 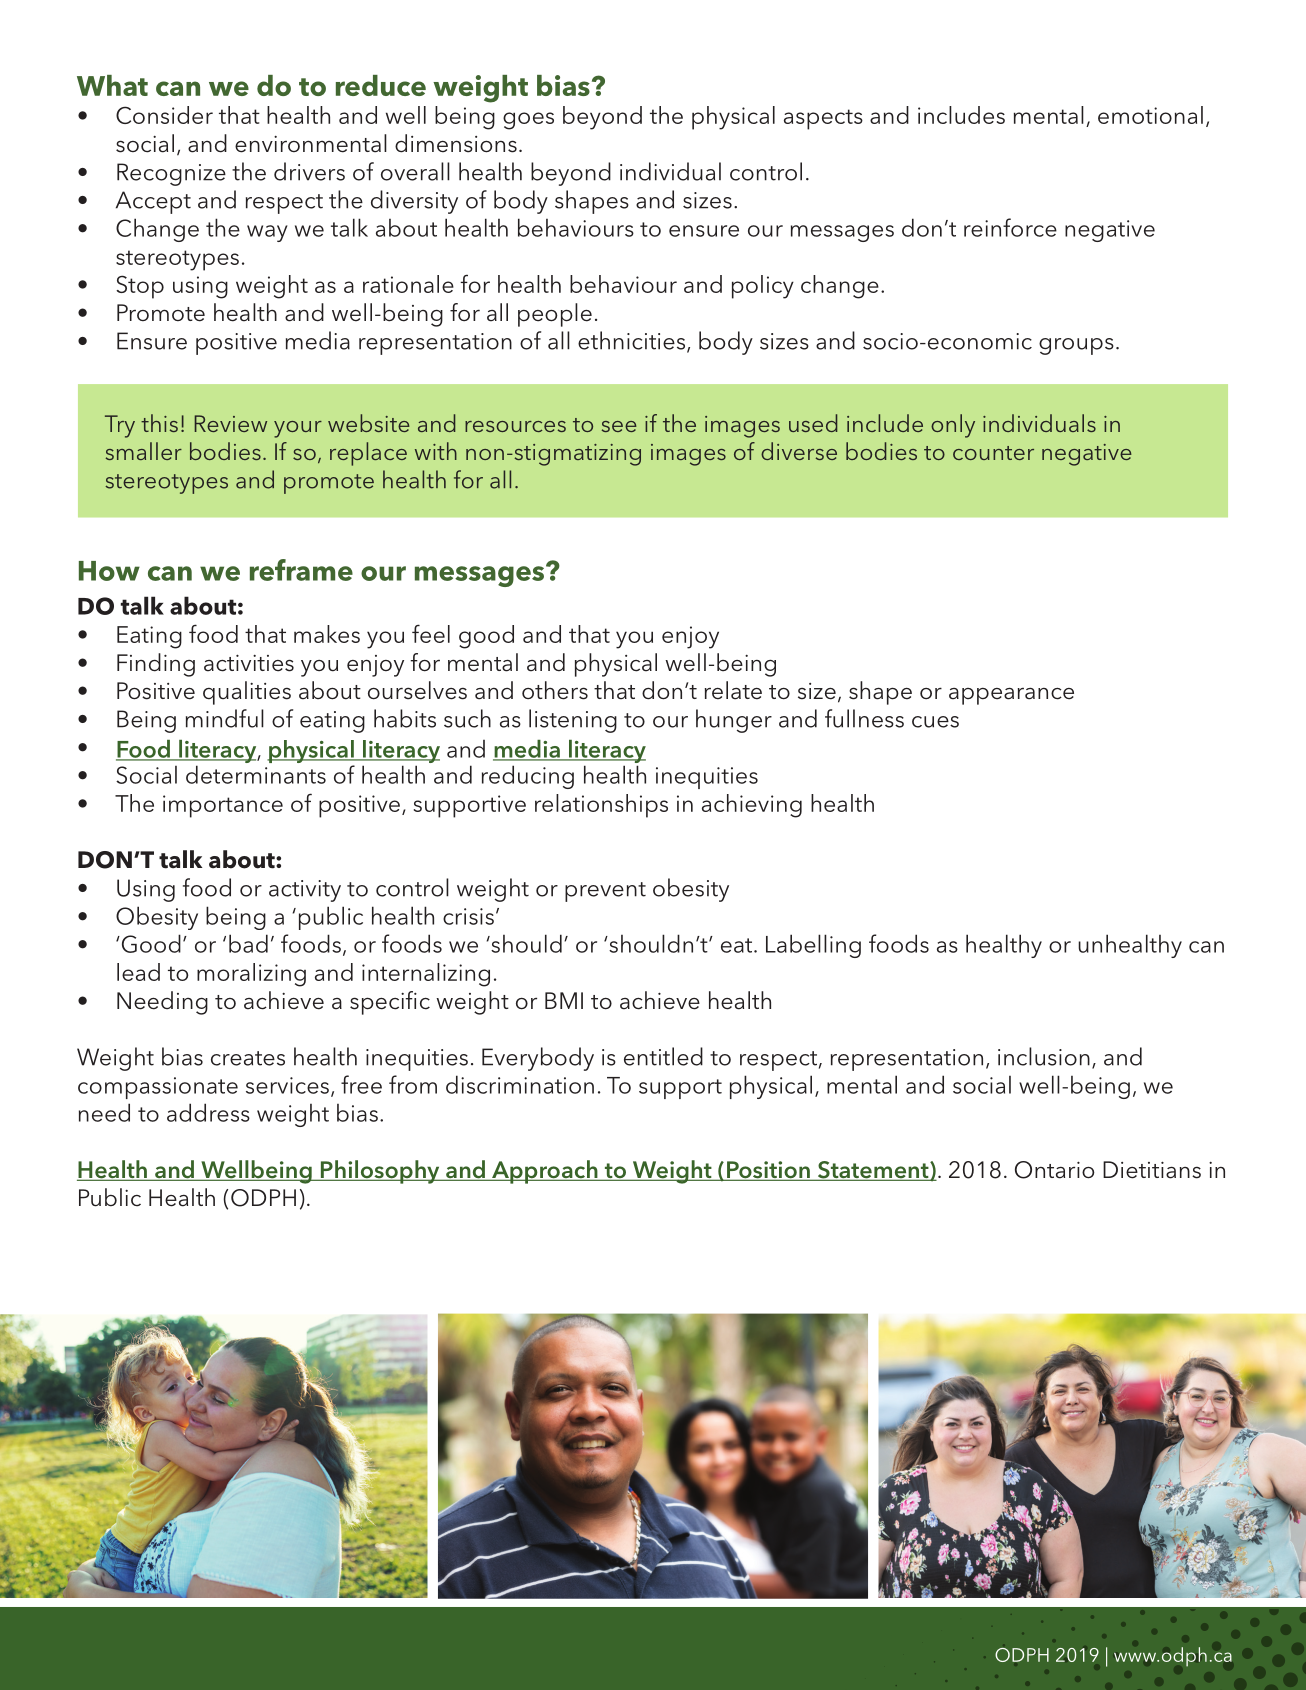 I want to click on goes, so click(x=528, y=121).
